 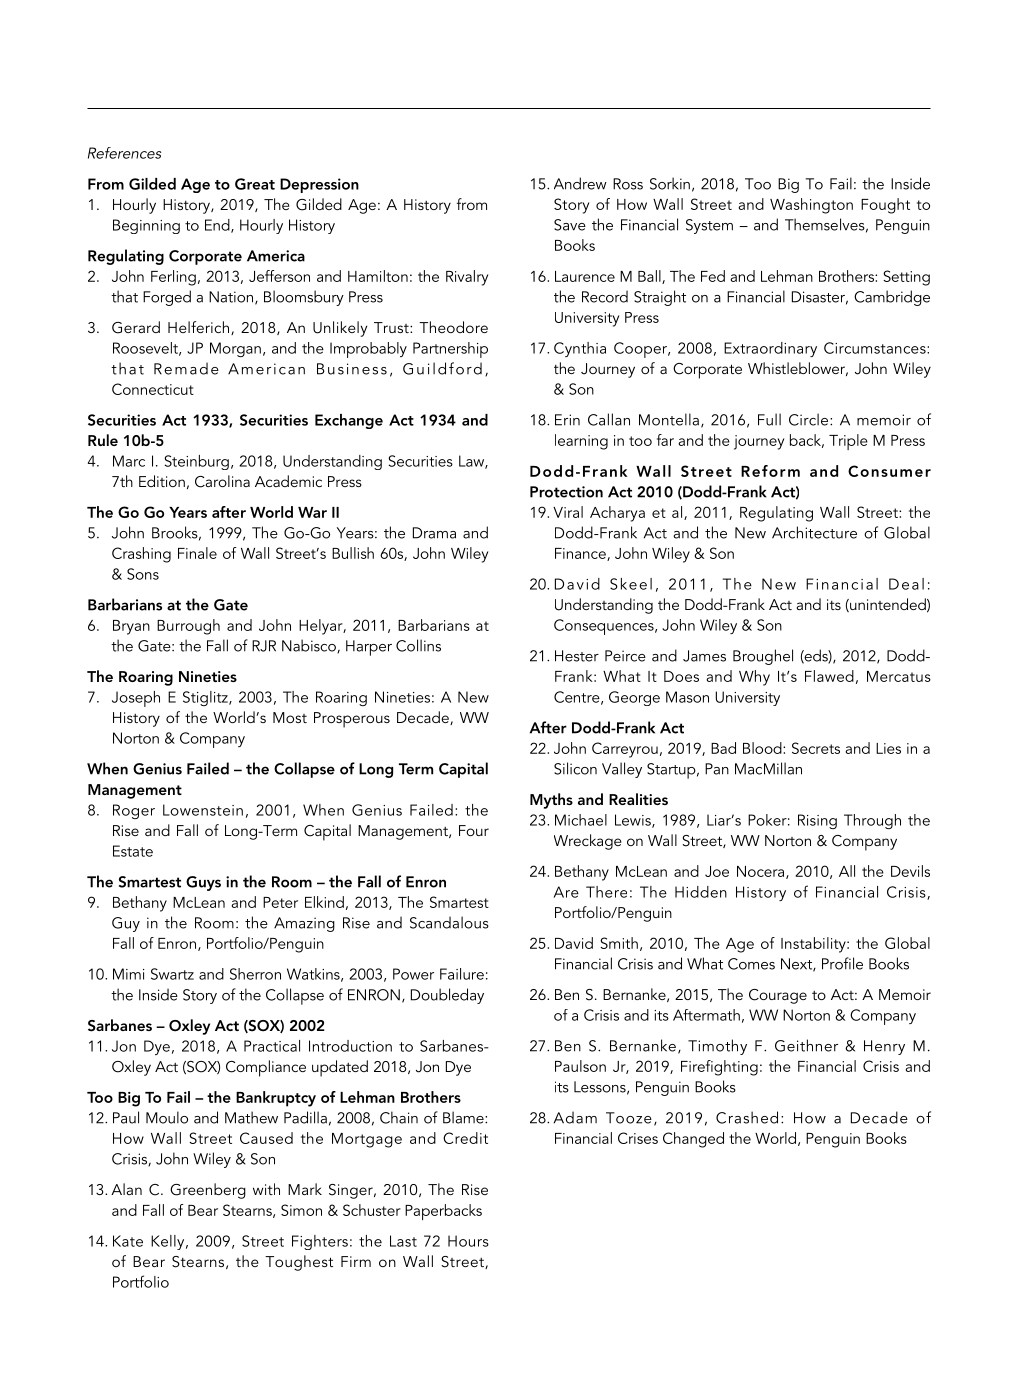 What do you see at coordinates (468, 1241) in the screenshot?
I see `Hours` at bounding box center [468, 1241].
